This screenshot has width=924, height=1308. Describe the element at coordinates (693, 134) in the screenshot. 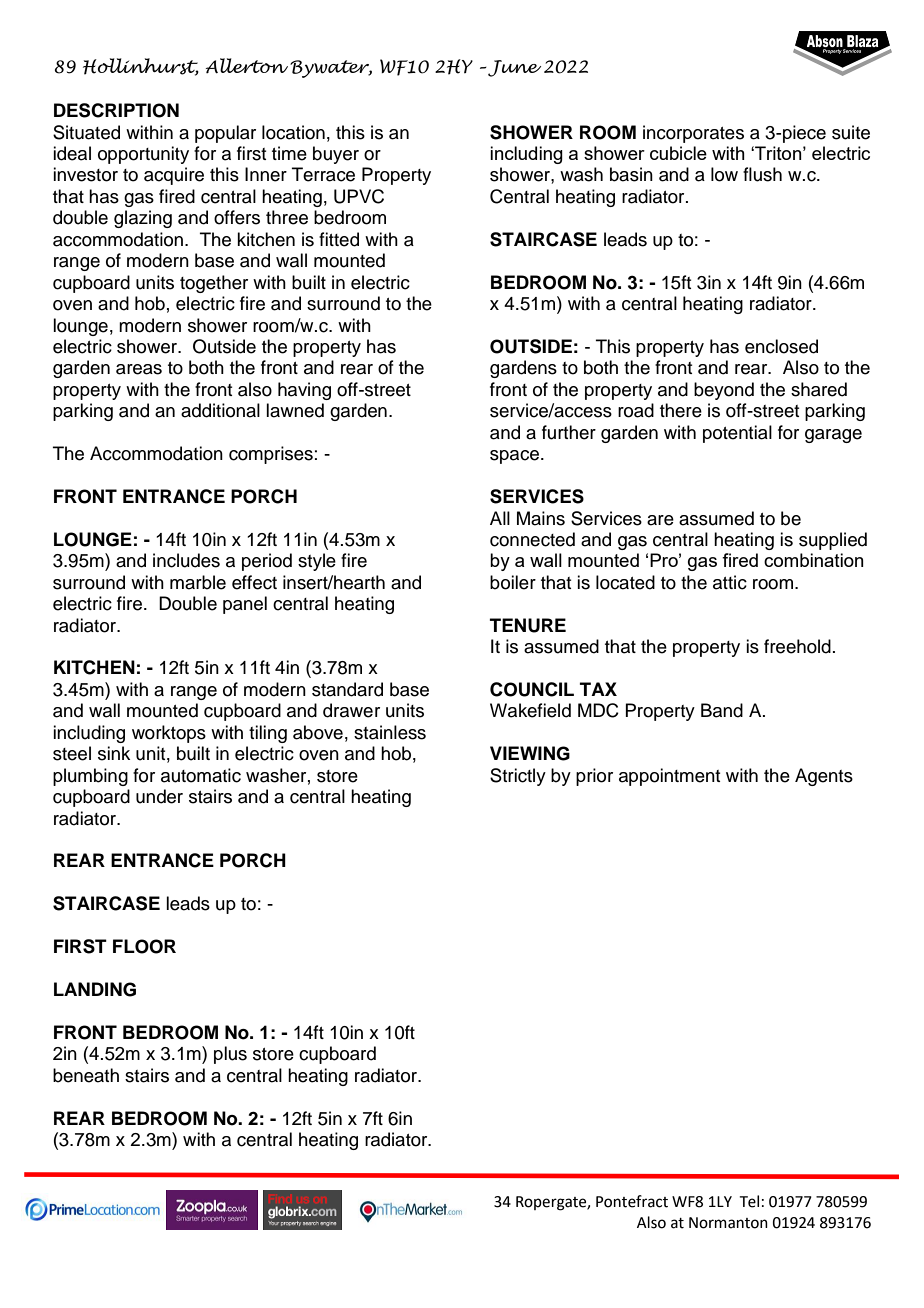

I see `incorporates` at that location.
